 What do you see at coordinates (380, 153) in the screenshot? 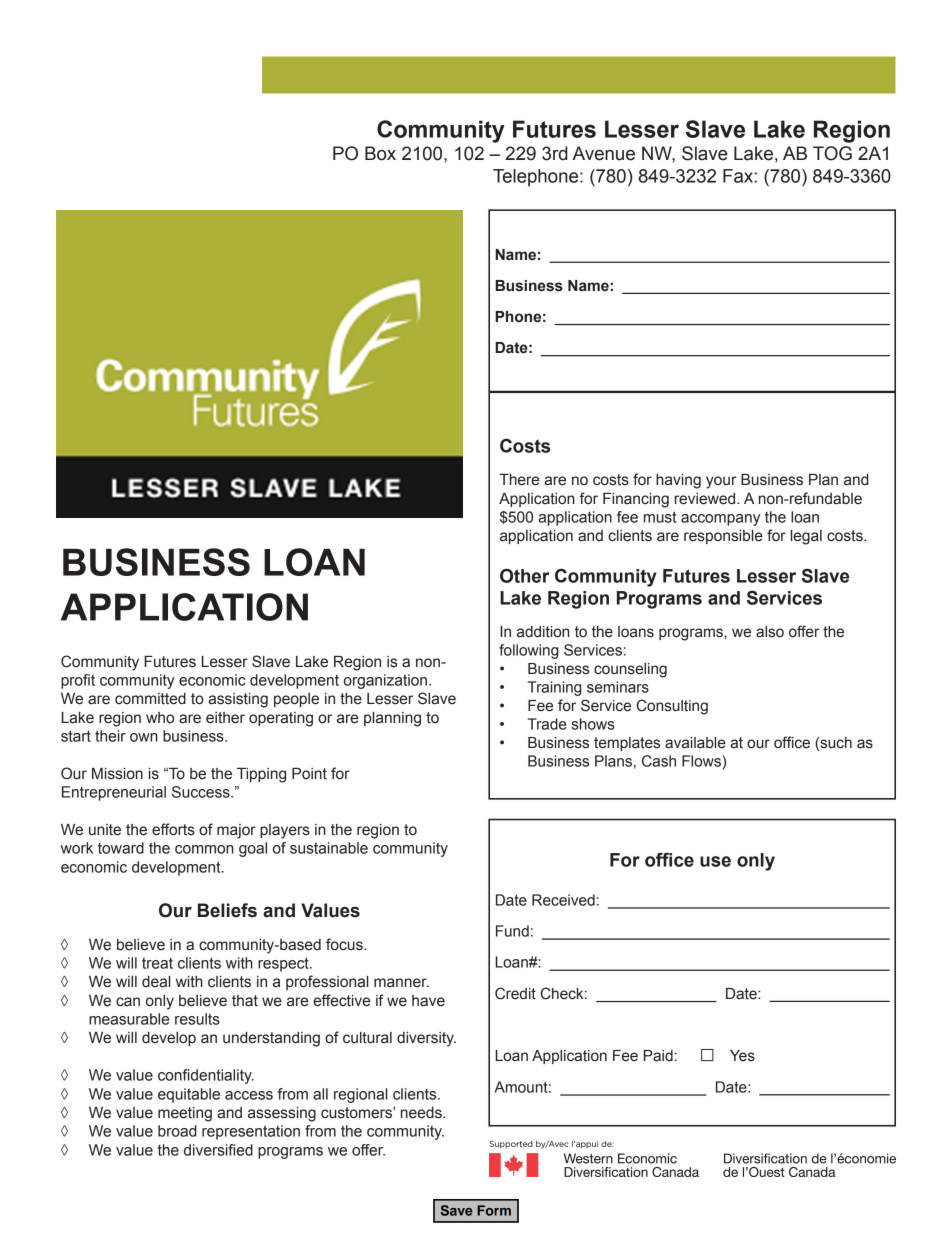
I see `Box` at bounding box center [380, 153].
